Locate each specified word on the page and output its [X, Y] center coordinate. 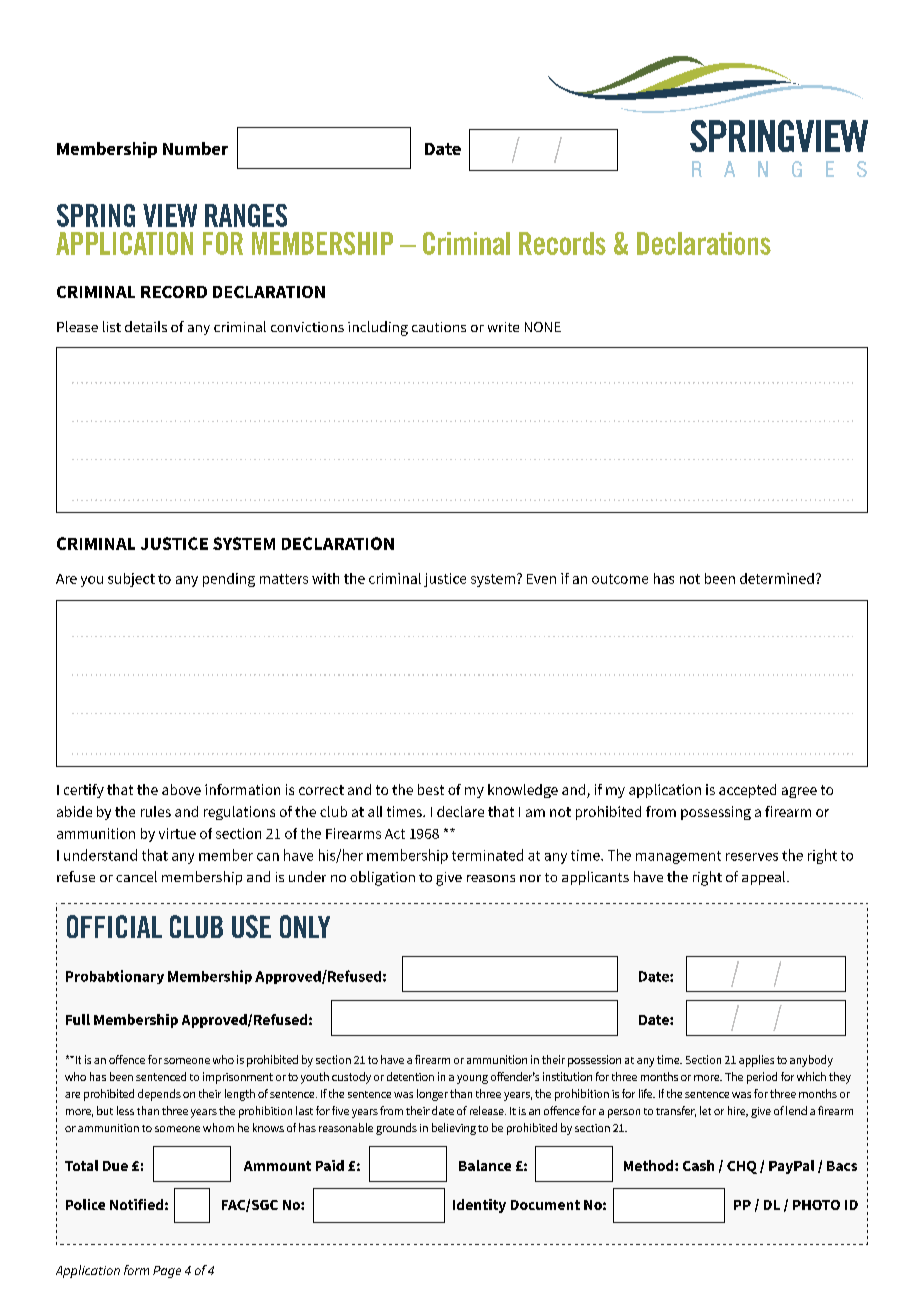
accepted [747, 791]
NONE [543, 327]
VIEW [170, 215]
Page [167, 1272]
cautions [439, 327]
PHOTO [816, 1205]
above [181, 789]
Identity [479, 1206]
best [431, 789]
